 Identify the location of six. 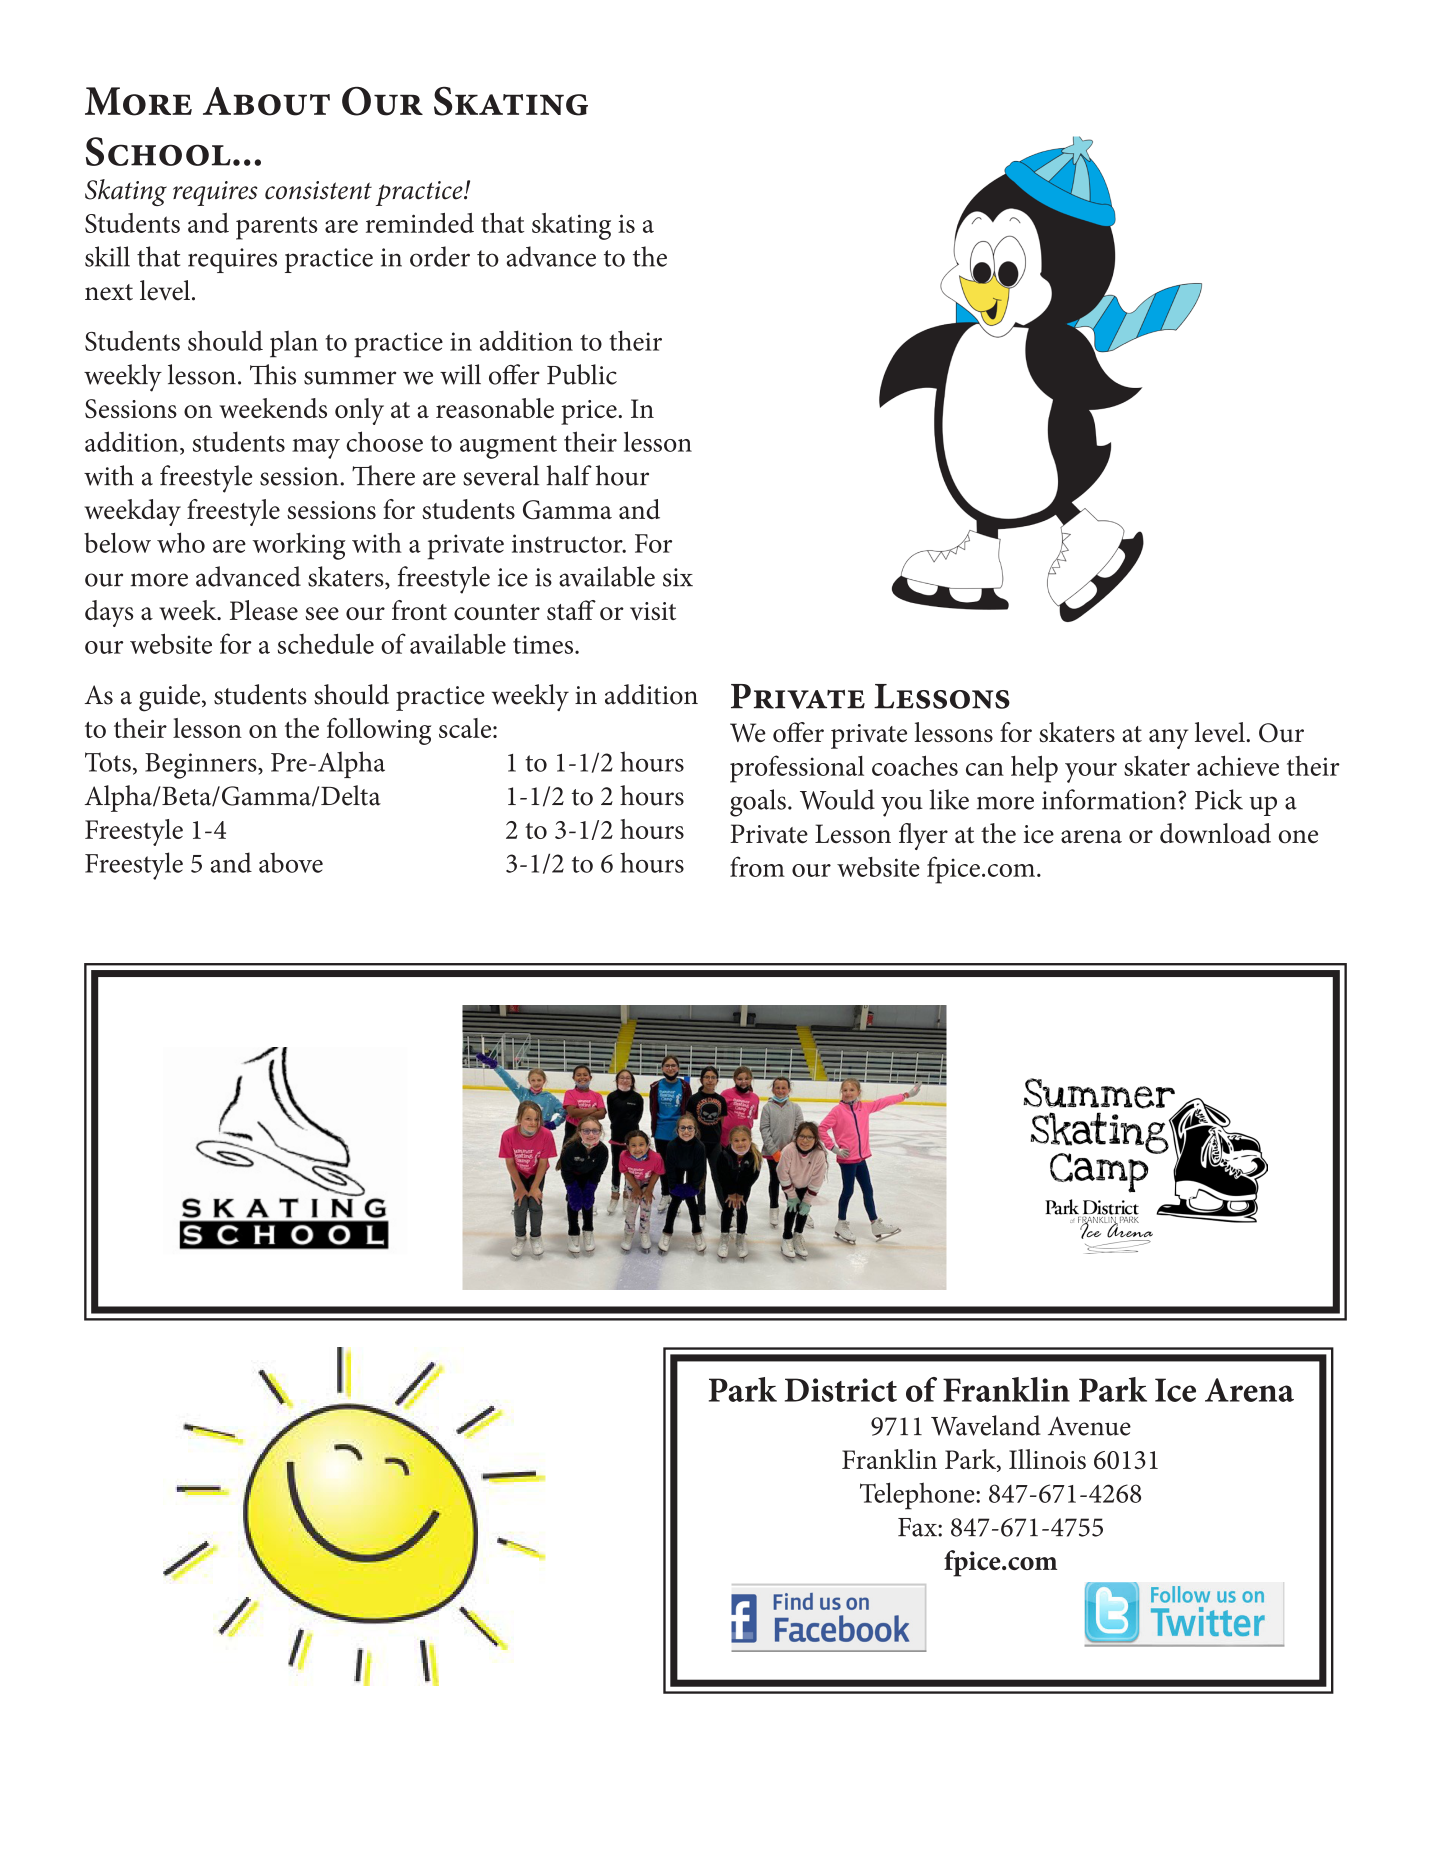
(678, 577).
